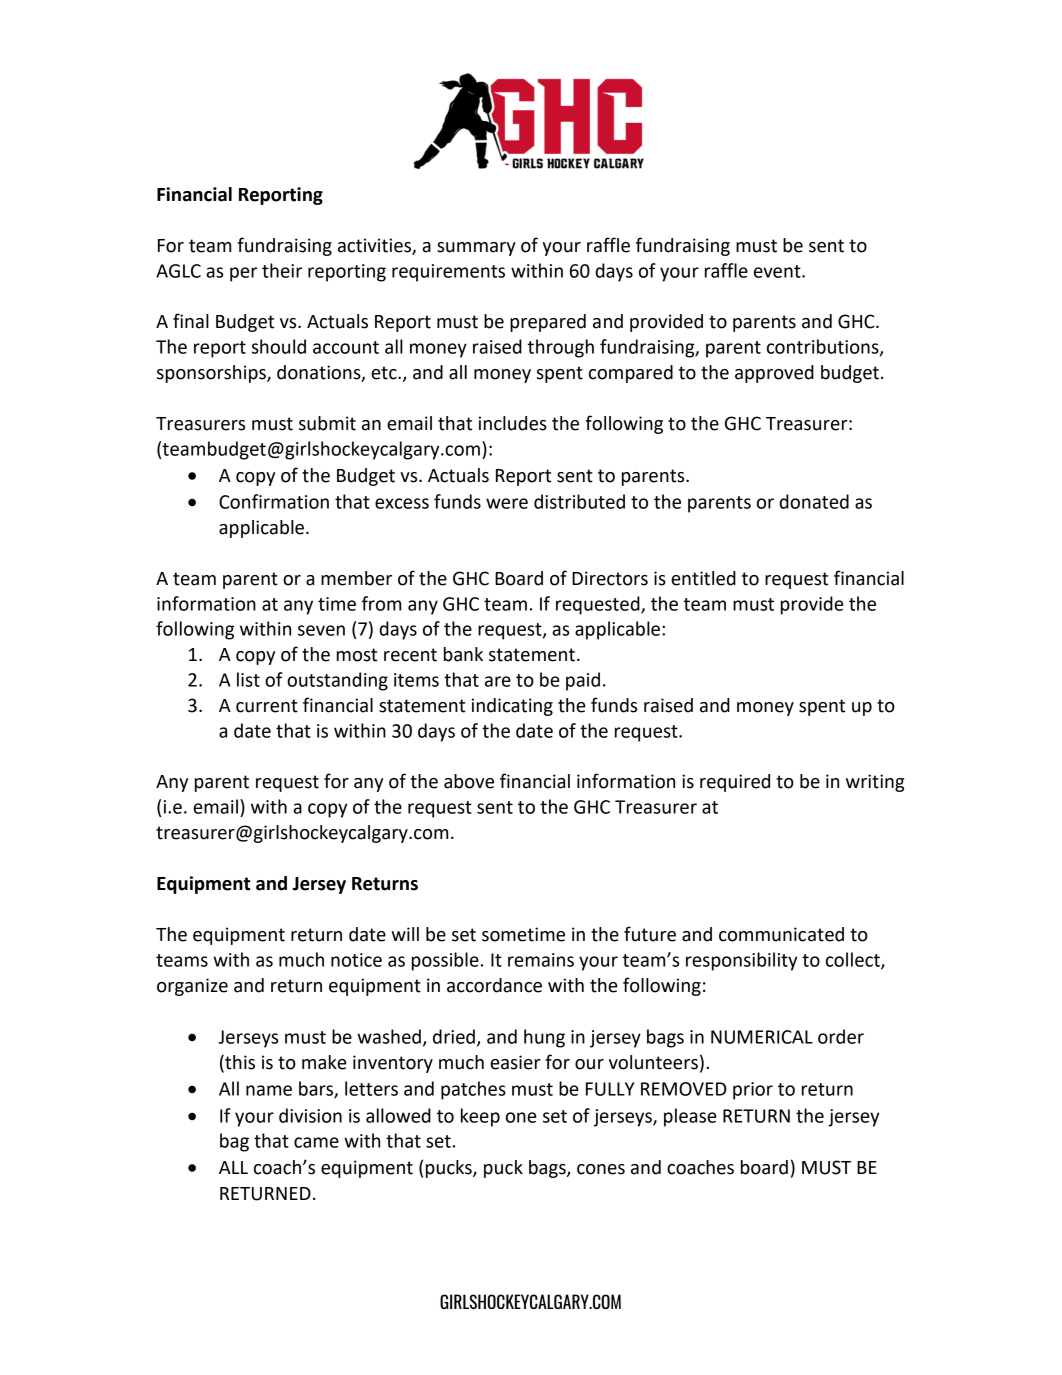  Describe the element at coordinates (735, 783) in the screenshot. I see `required` at that location.
